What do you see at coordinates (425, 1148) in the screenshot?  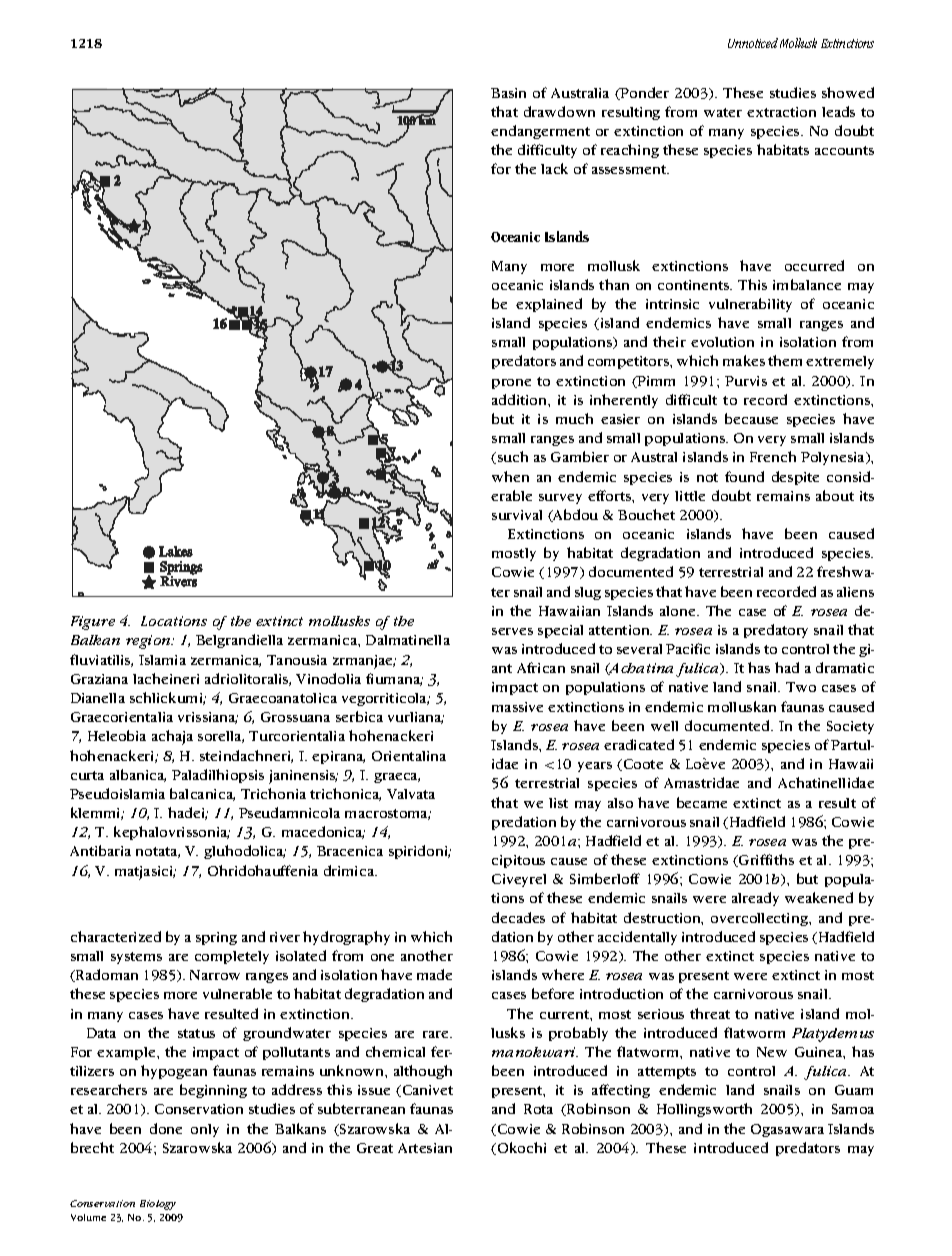 I see `Artesian` at bounding box center [425, 1148].
